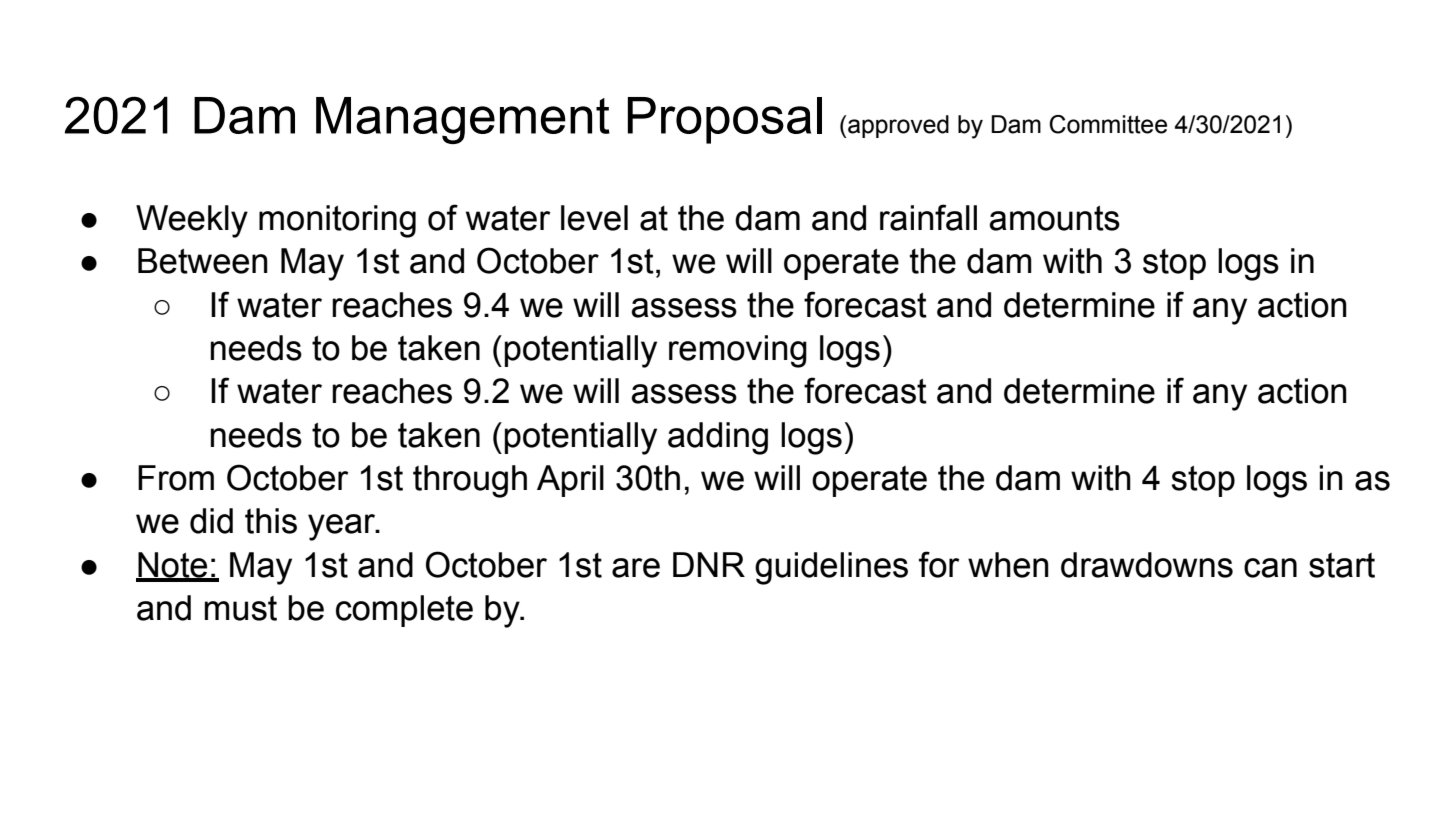  What do you see at coordinates (1108, 124) in the page?
I see `Committee` at bounding box center [1108, 124].
